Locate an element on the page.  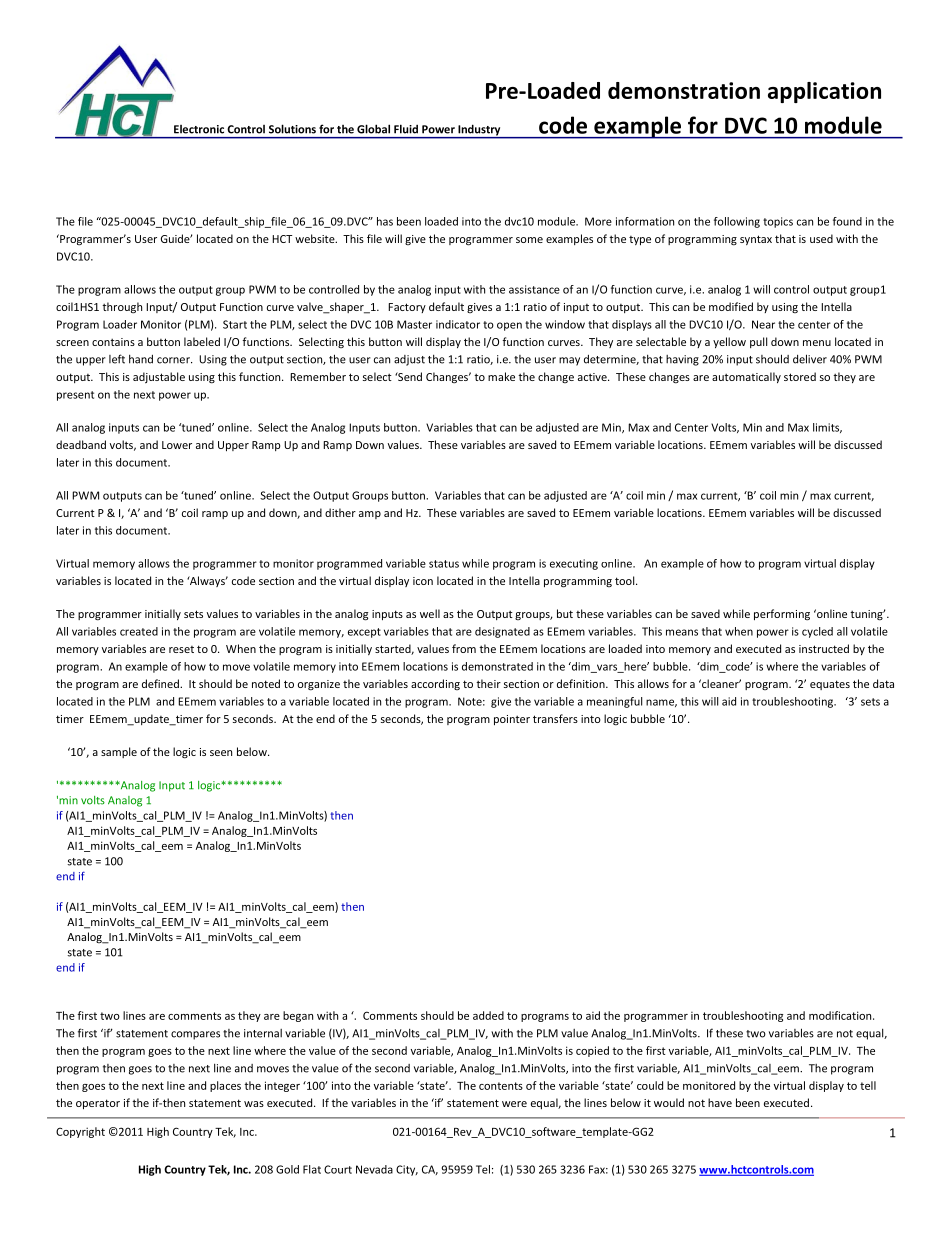
performing is located at coordinates (782, 615).
